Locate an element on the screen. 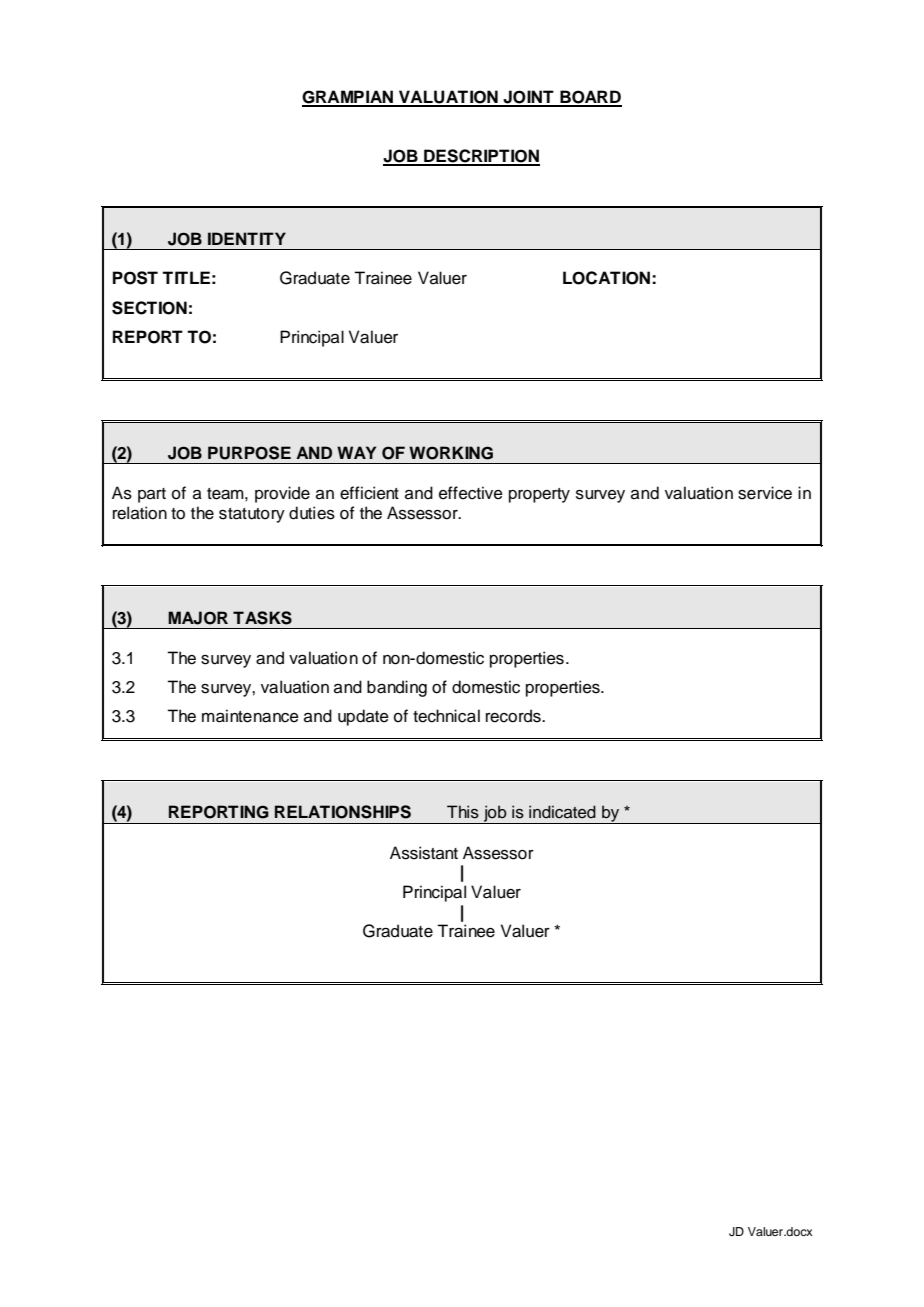 Image resolution: width=924 pixels, height=1307 pixels. MAJOR is located at coordinates (198, 618).
